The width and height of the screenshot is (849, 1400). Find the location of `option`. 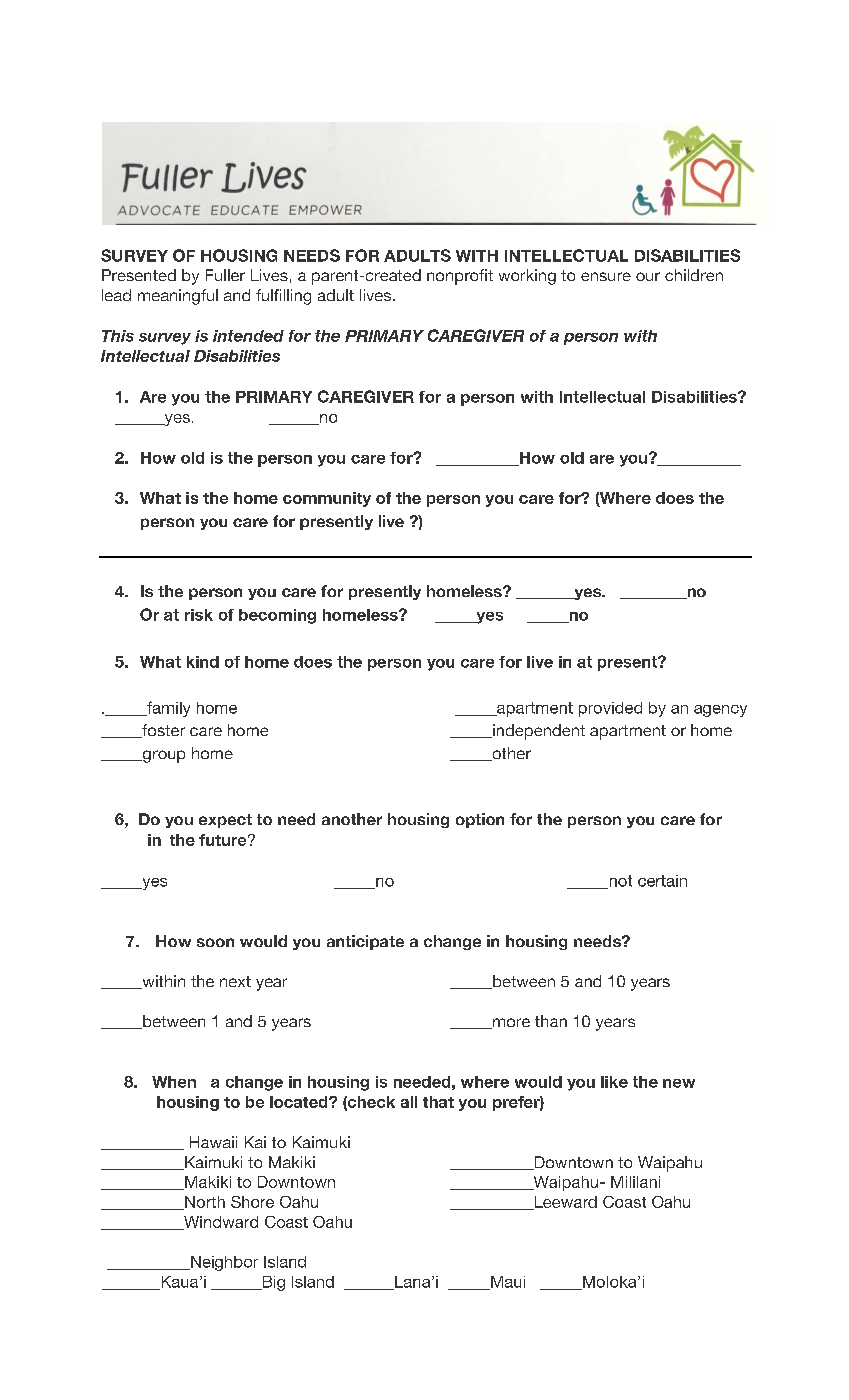

option is located at coordinates (480, 820).
